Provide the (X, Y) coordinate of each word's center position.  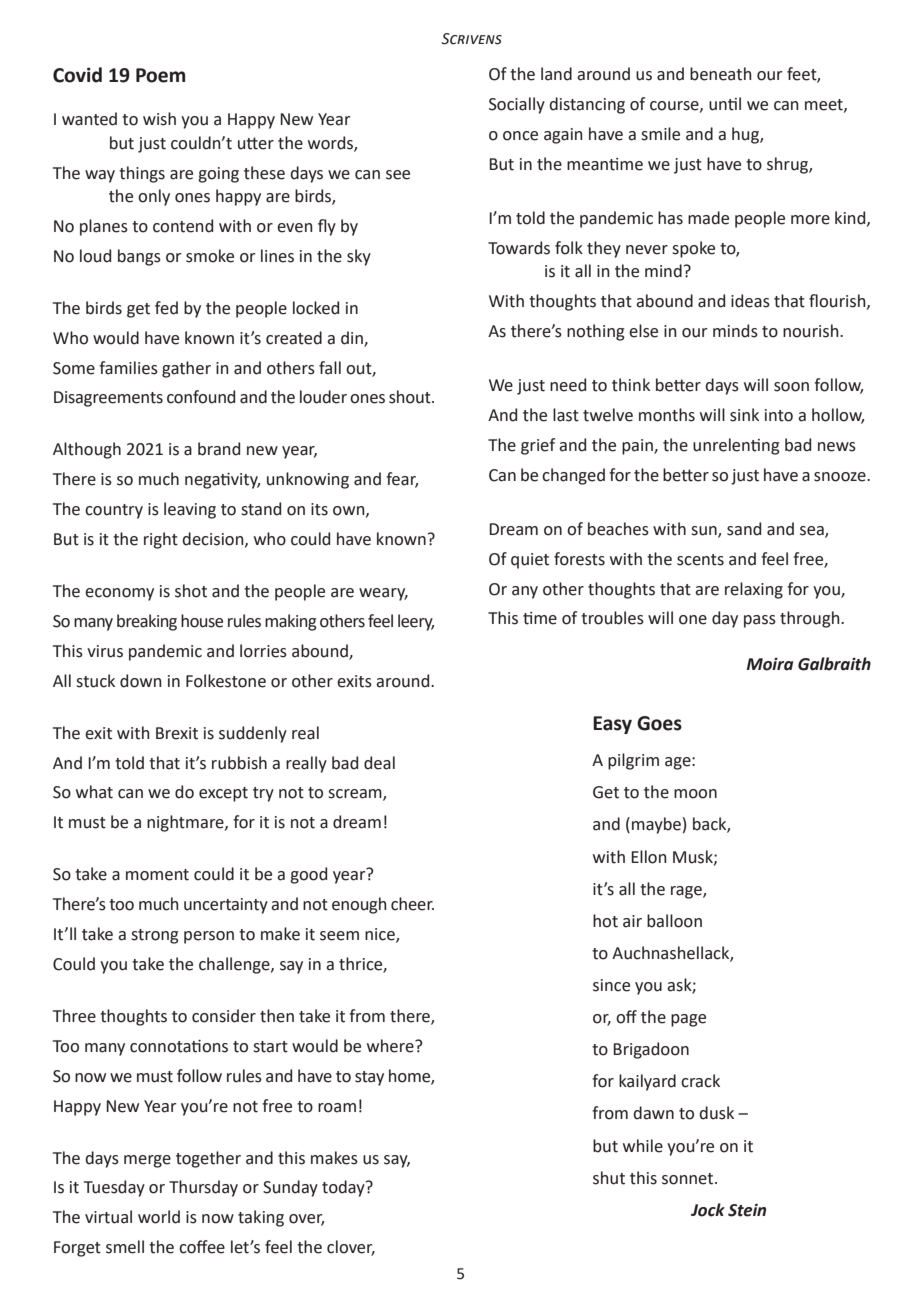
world (159, 1217)
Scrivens (471, 39)
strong (155, 936)
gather (186, 369)
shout (411, 397)
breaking (147, 622)
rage (687, 892)
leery (416, 622)
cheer (412, 904)
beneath (721, 74)
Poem (160, 75)
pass (760, 621)
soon (791, 387)
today (344, 1188)
